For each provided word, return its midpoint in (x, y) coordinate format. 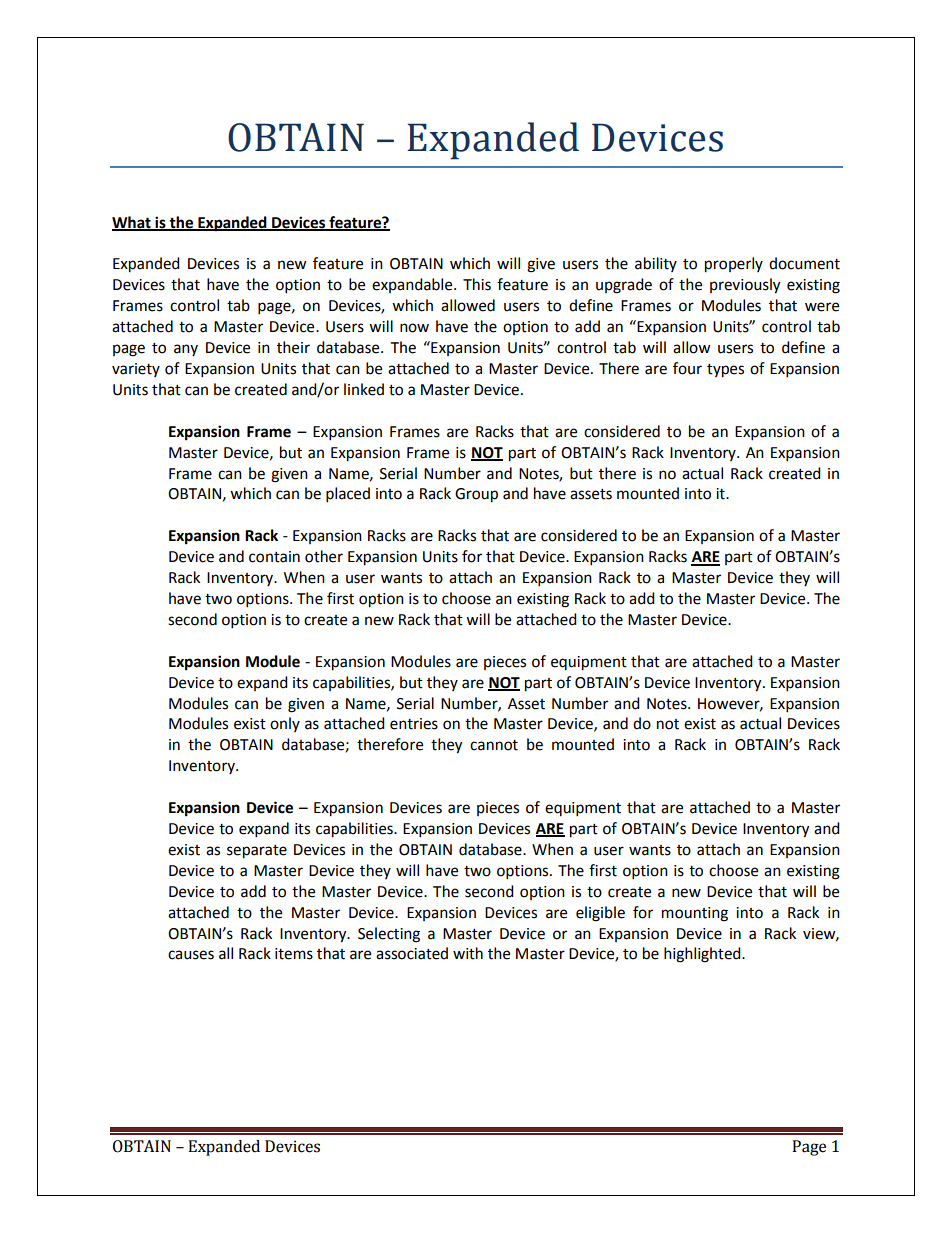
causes (191, 955)
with (468, 953)
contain (274, 557)
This (477, 284)
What (132, 223)
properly (734, 265)
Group (476, 495)
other (324, 556)
